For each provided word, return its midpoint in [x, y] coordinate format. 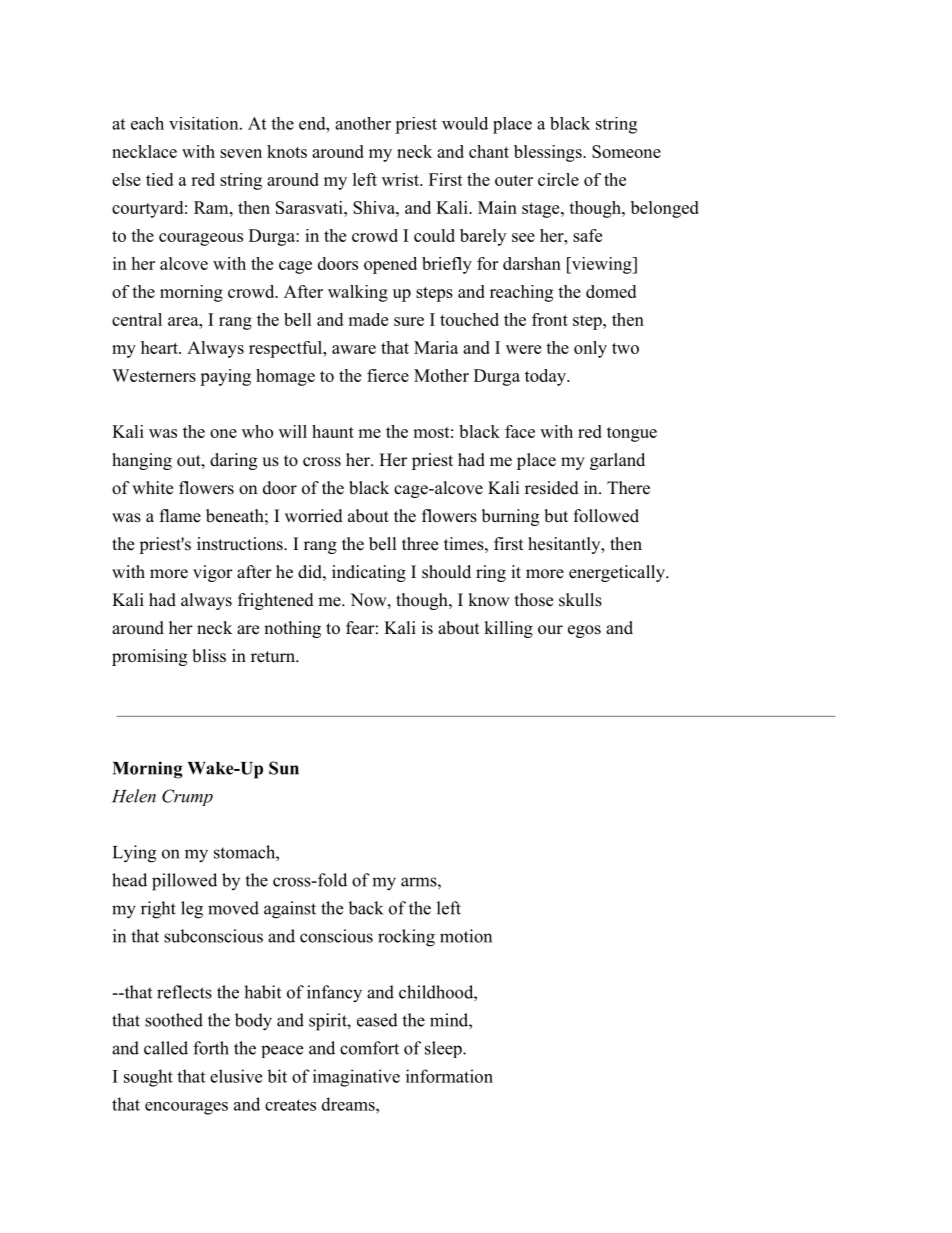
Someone [626, 151]
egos [584, 631]
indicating [369, 573]
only [590, 349]
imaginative [356, 1078]
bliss [209, 656]
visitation [205, 123]
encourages [186, 1108]
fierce [388, 375]
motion [466, 936]
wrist [401, 179]
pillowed [184, 882]
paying [225, 377]
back [365, 908]
